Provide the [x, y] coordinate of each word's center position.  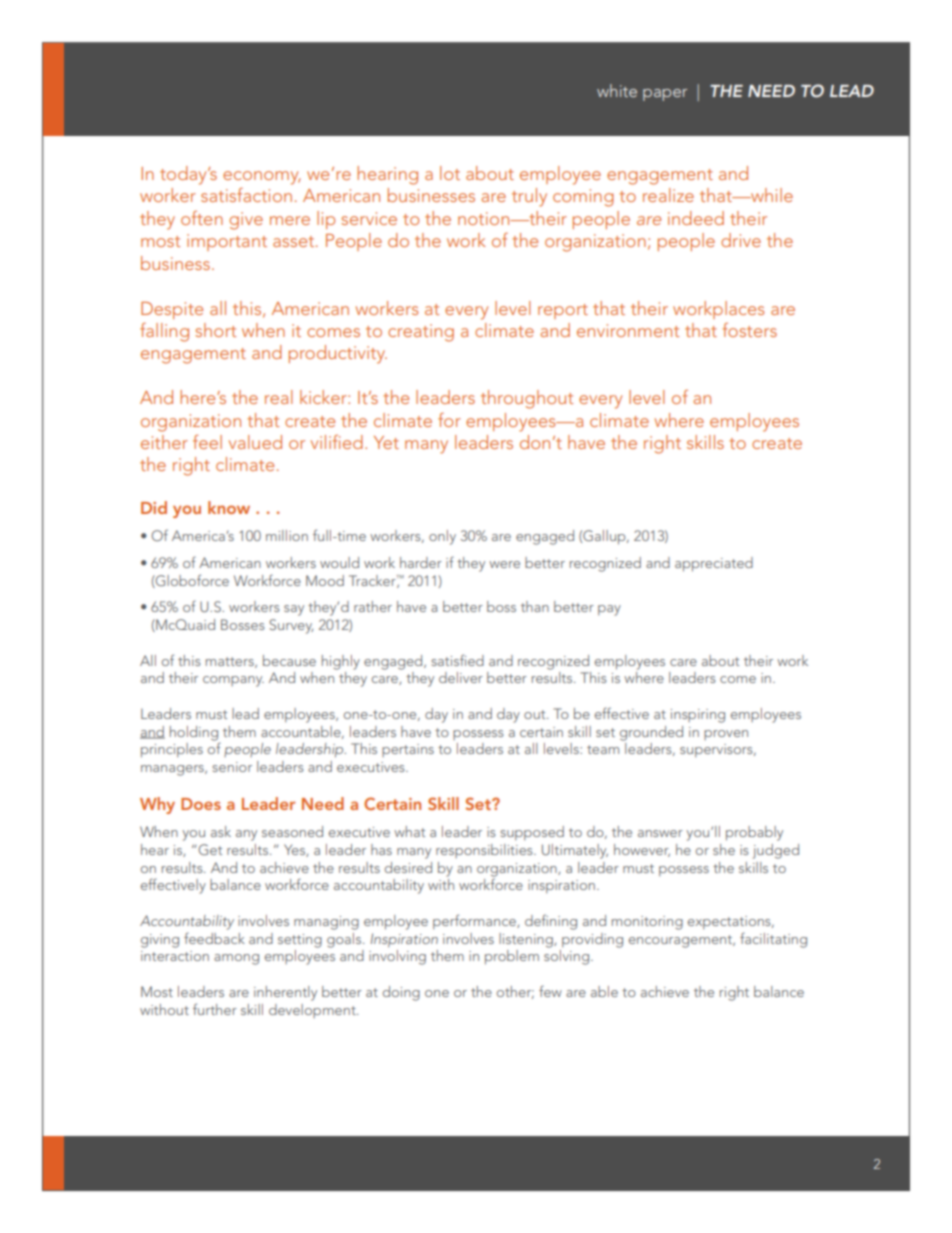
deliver [461, 677]
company [233, 681]
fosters [750, 330]
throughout [527, 399]
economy [262, 178]
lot [450, 173]
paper [665, 95]
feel [207, 442]
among [236, 959]
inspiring [698, 716]
